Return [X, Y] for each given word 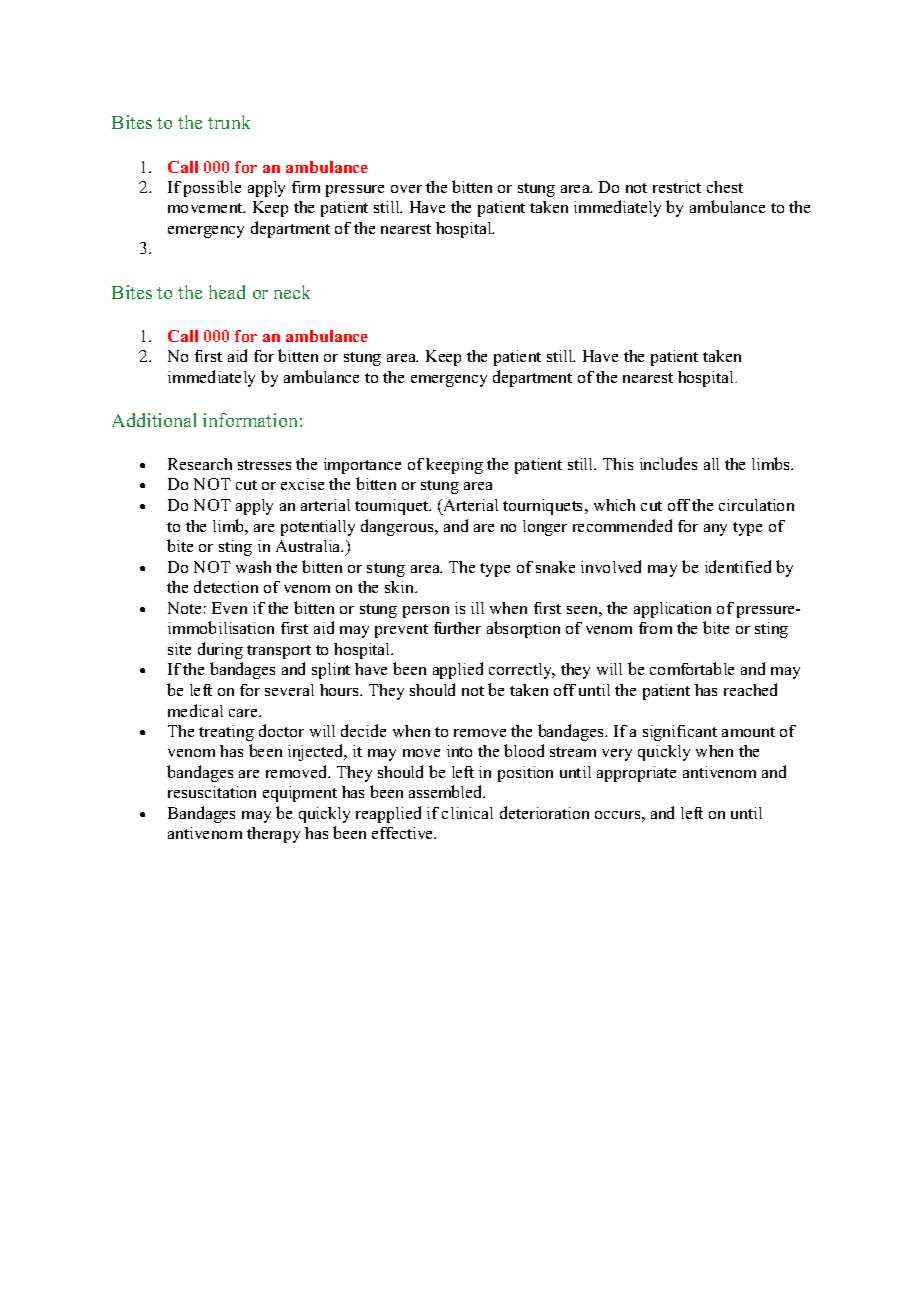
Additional [154, 420]
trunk [229, 122]
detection [226, 586]
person [426, 612]
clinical [467, 813]
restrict [677, 187]
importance [362, 466]
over [406, 189]
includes [668, 463]
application [672, 610]
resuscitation [212, 792]
